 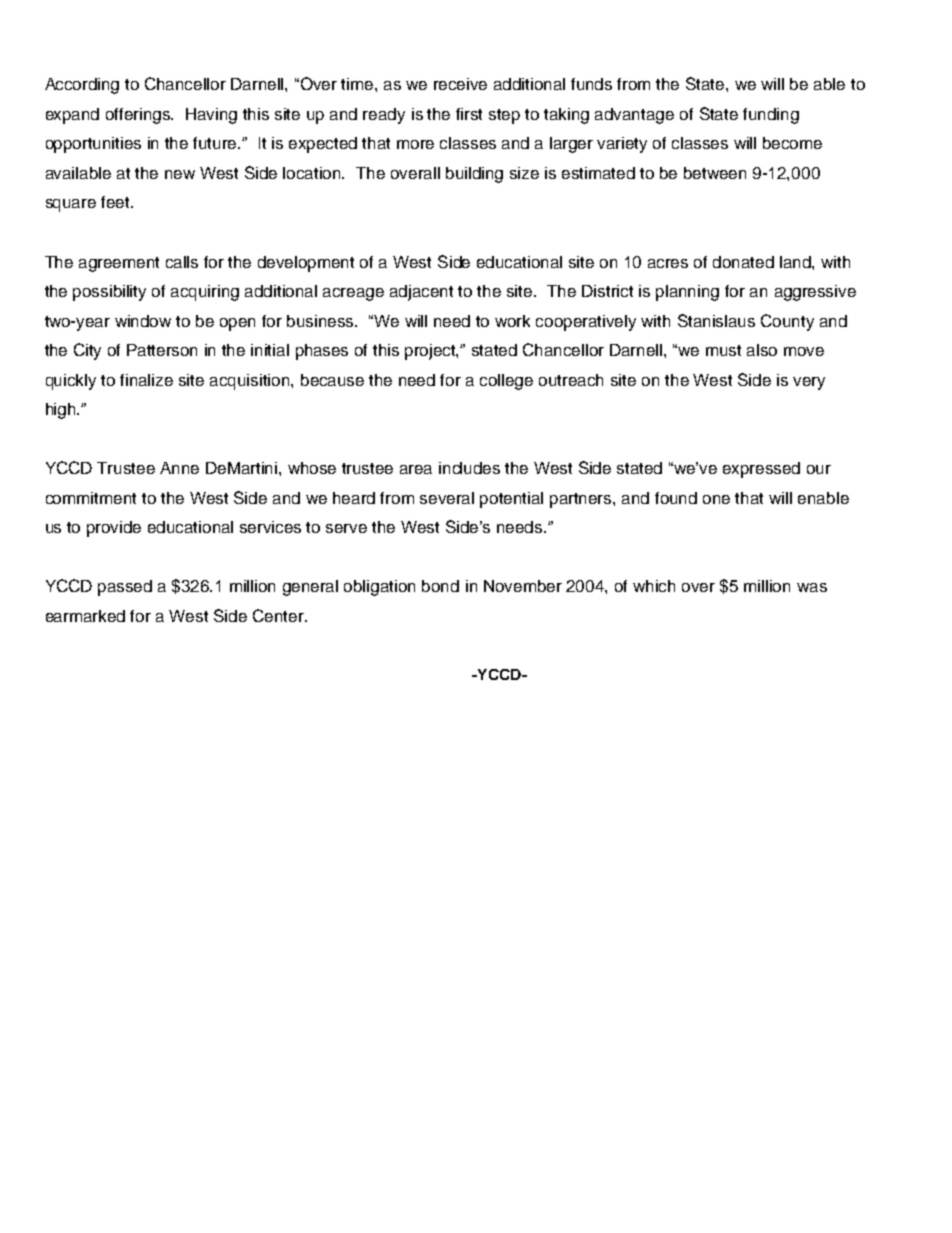 I want to click on offerings, so click(x=139, y=116).
